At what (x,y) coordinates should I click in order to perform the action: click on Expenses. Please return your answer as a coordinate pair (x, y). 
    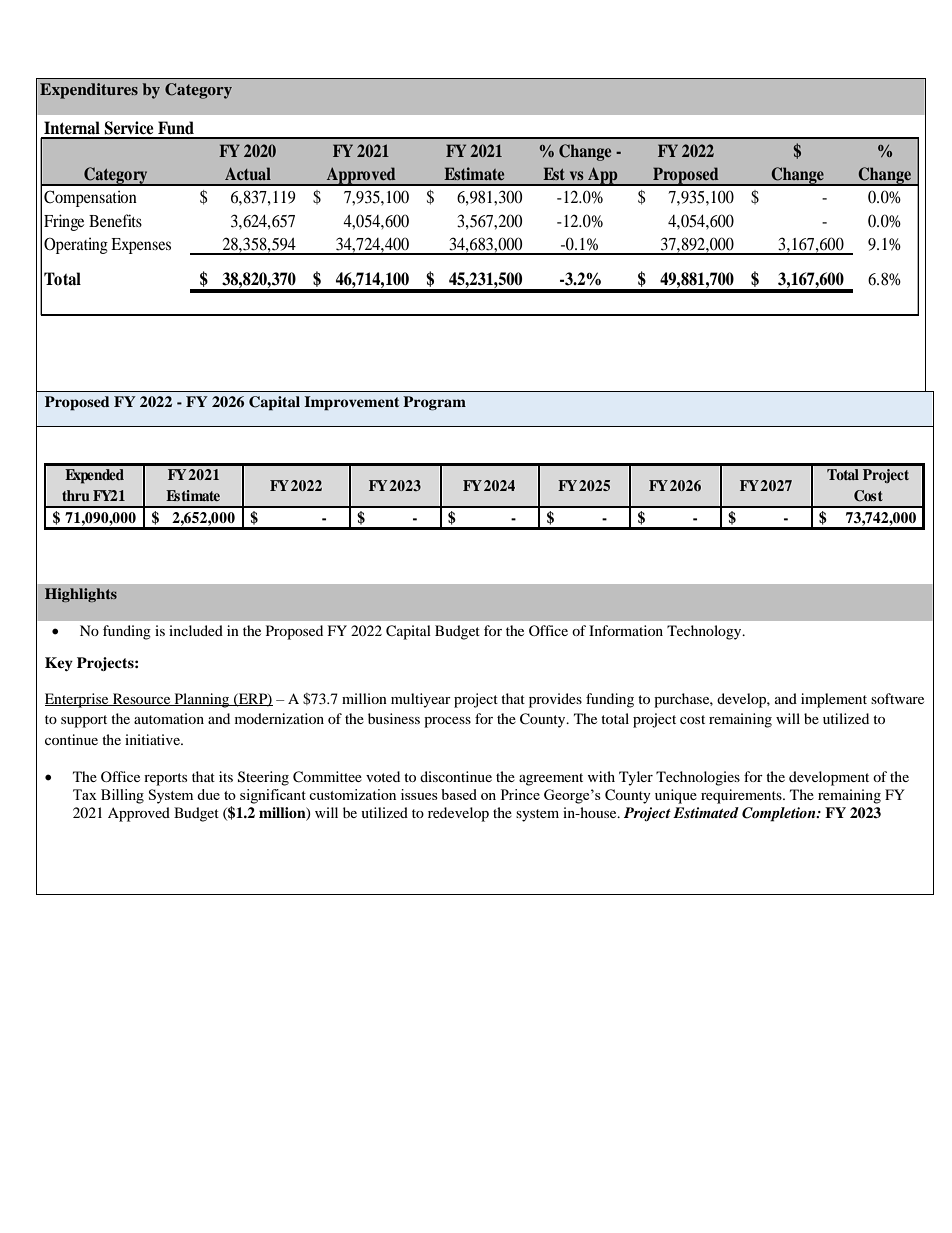
    Looking at the image, I should click on (141, 246).
